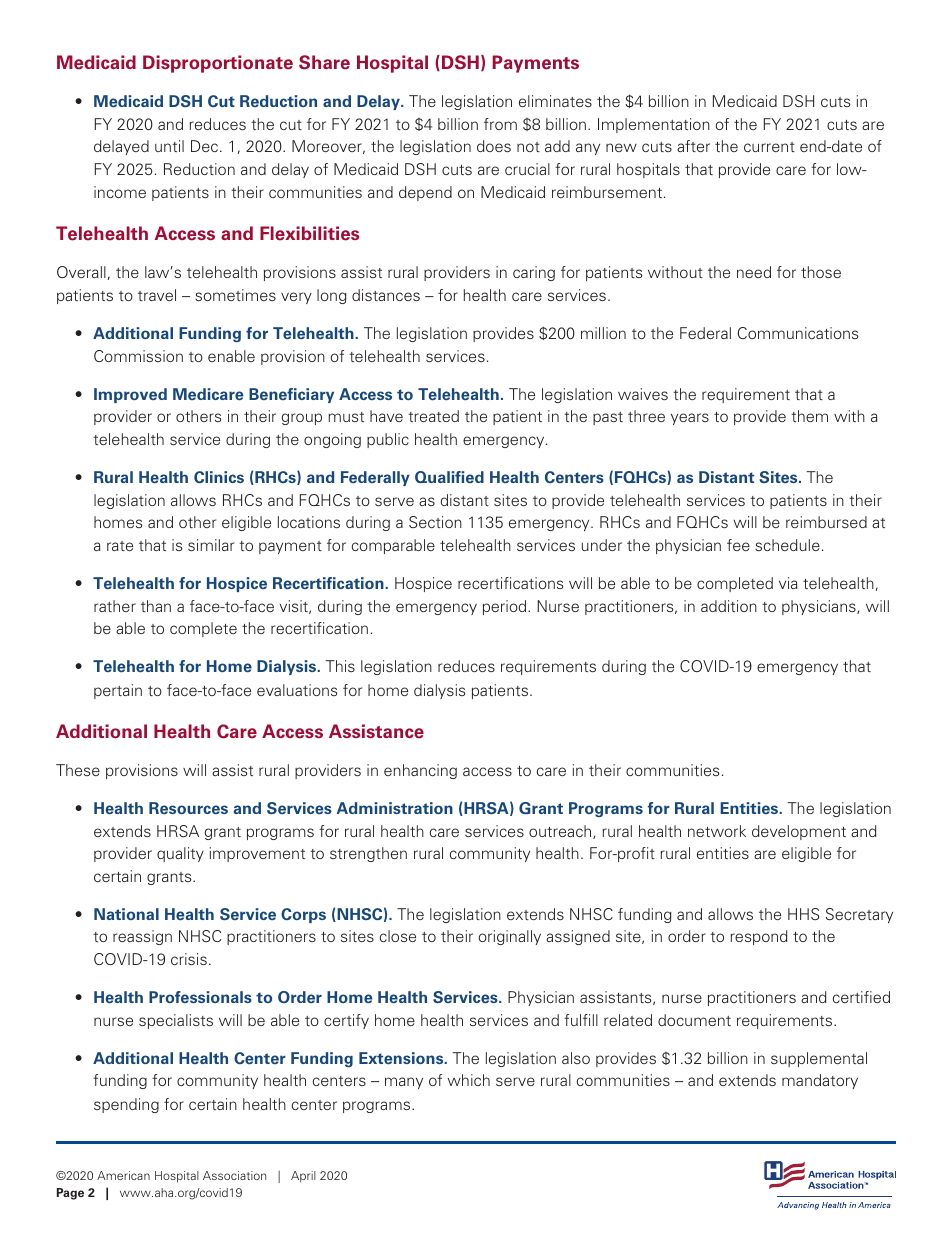  What do you see at coordinates (219, 477) in the page?
I see `Clinics` at bounding box center [219, 477].
